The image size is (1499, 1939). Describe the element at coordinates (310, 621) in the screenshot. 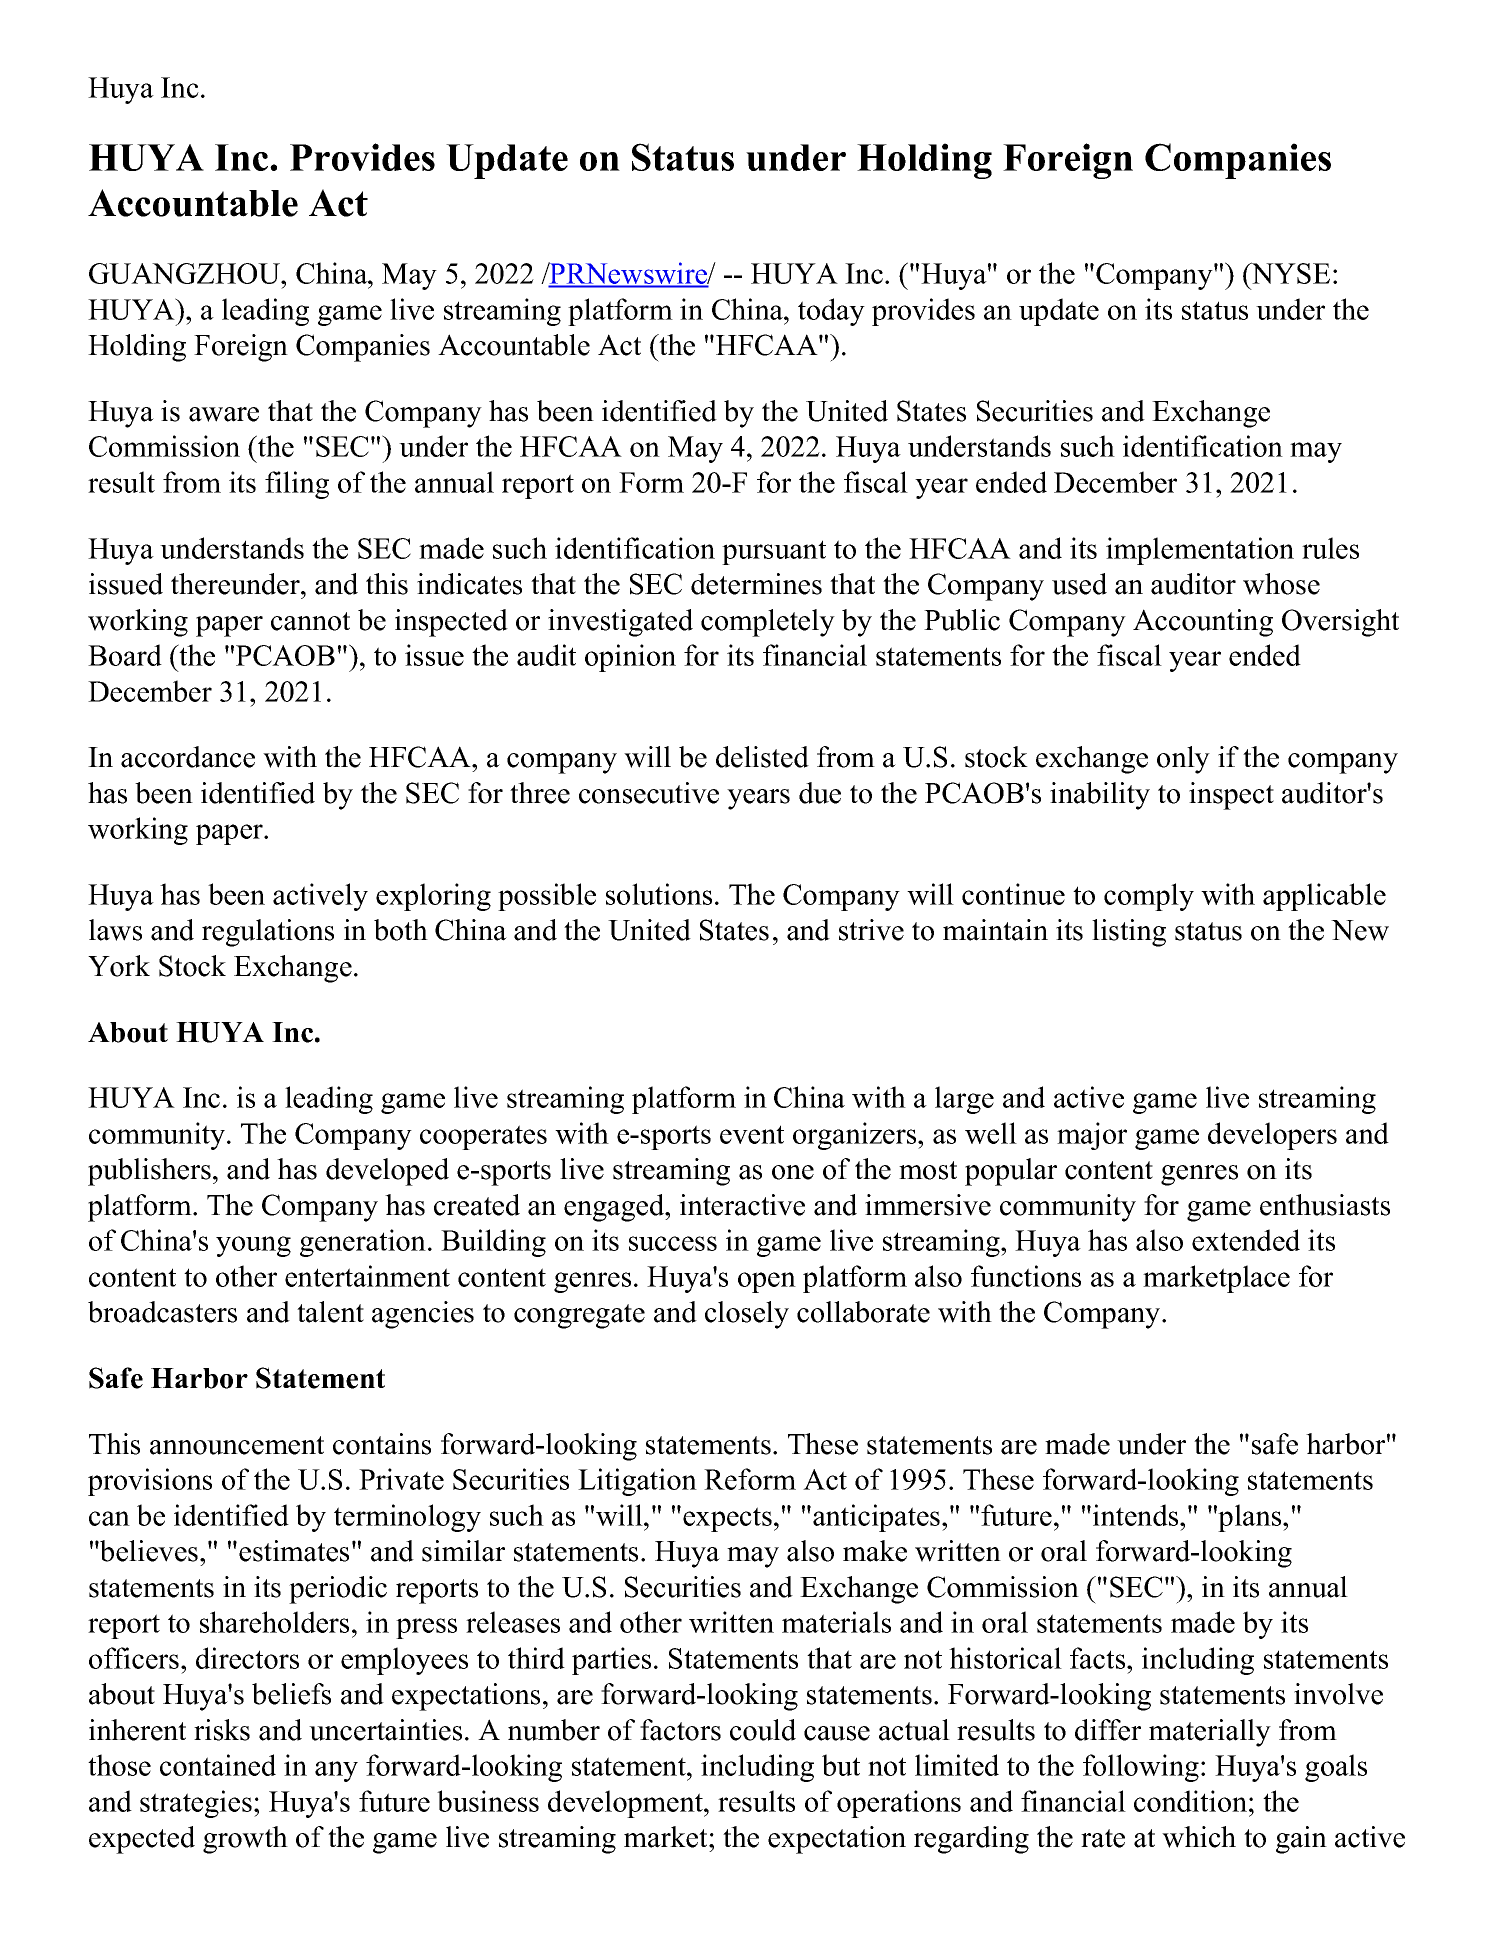

I see `cannot` at that location.
